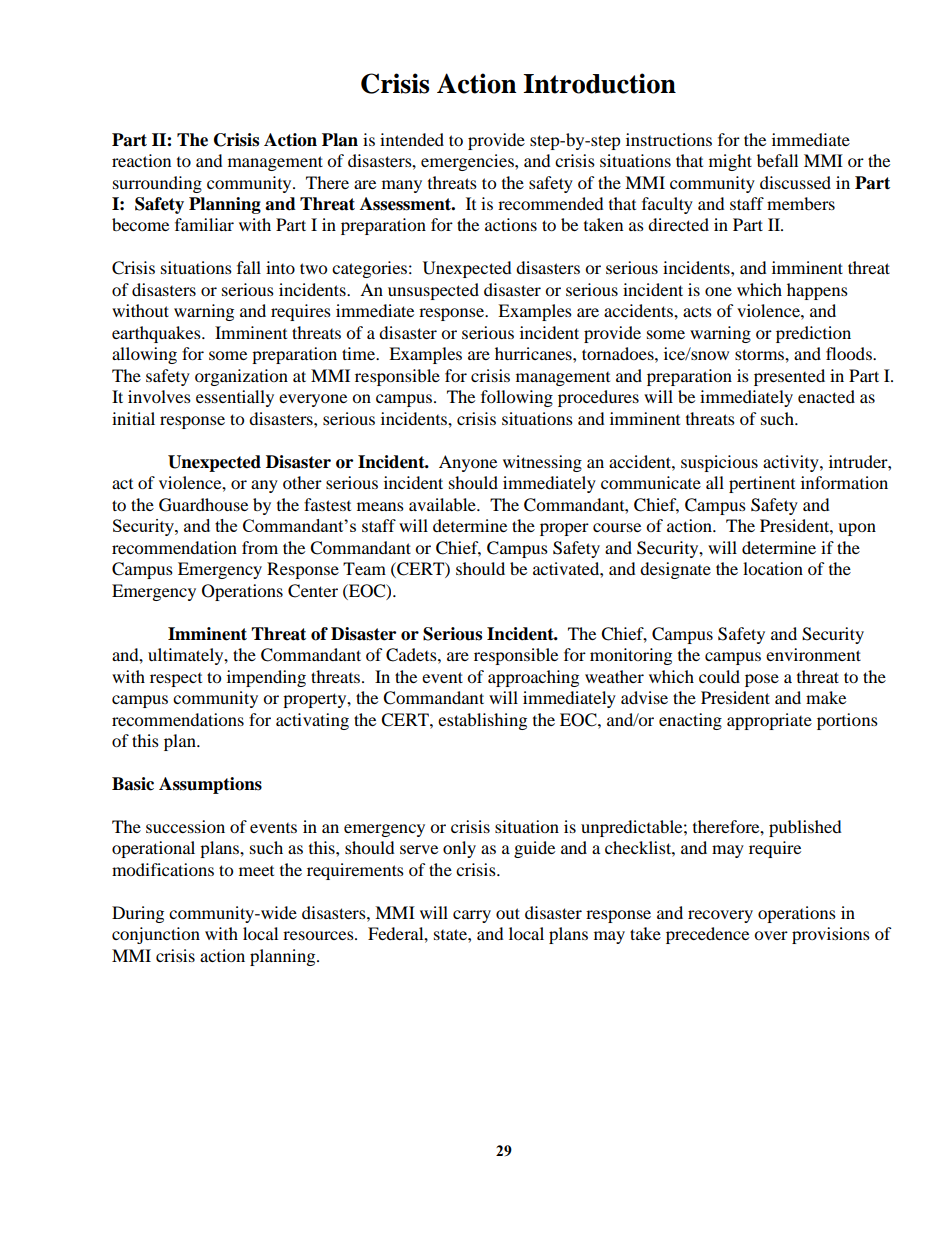  I want to click on impending, so click(266, 678).
